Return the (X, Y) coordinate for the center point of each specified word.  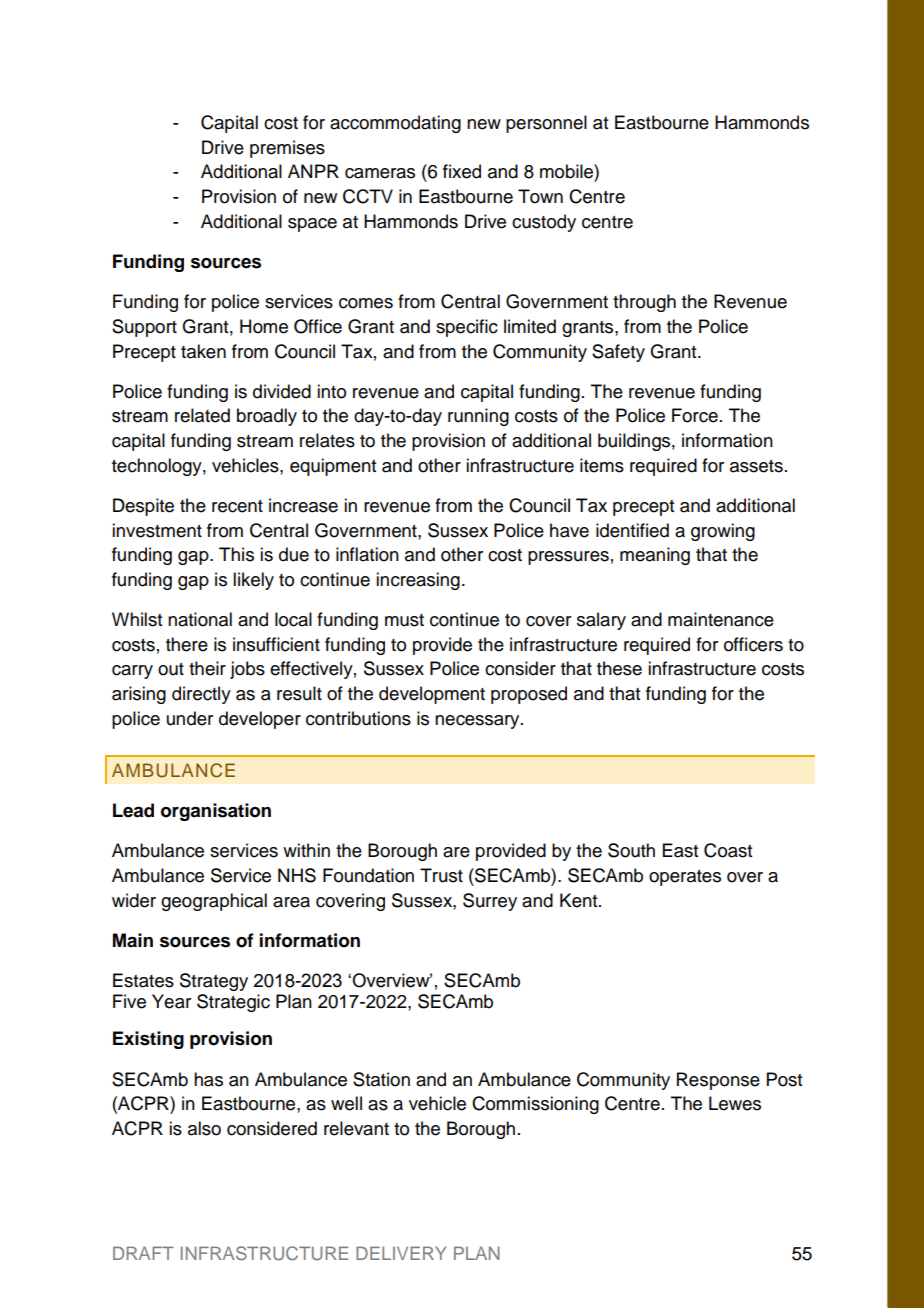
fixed (462, 171)
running (478, 417)
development (432, 695)
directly (201, 695)
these (619, 668)
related (202, 415)
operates (685, 878)
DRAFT (143, 1253)
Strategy (214, 982)
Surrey (490, 902)
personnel (546, 124)
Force (695, 415)
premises (287, 149)
